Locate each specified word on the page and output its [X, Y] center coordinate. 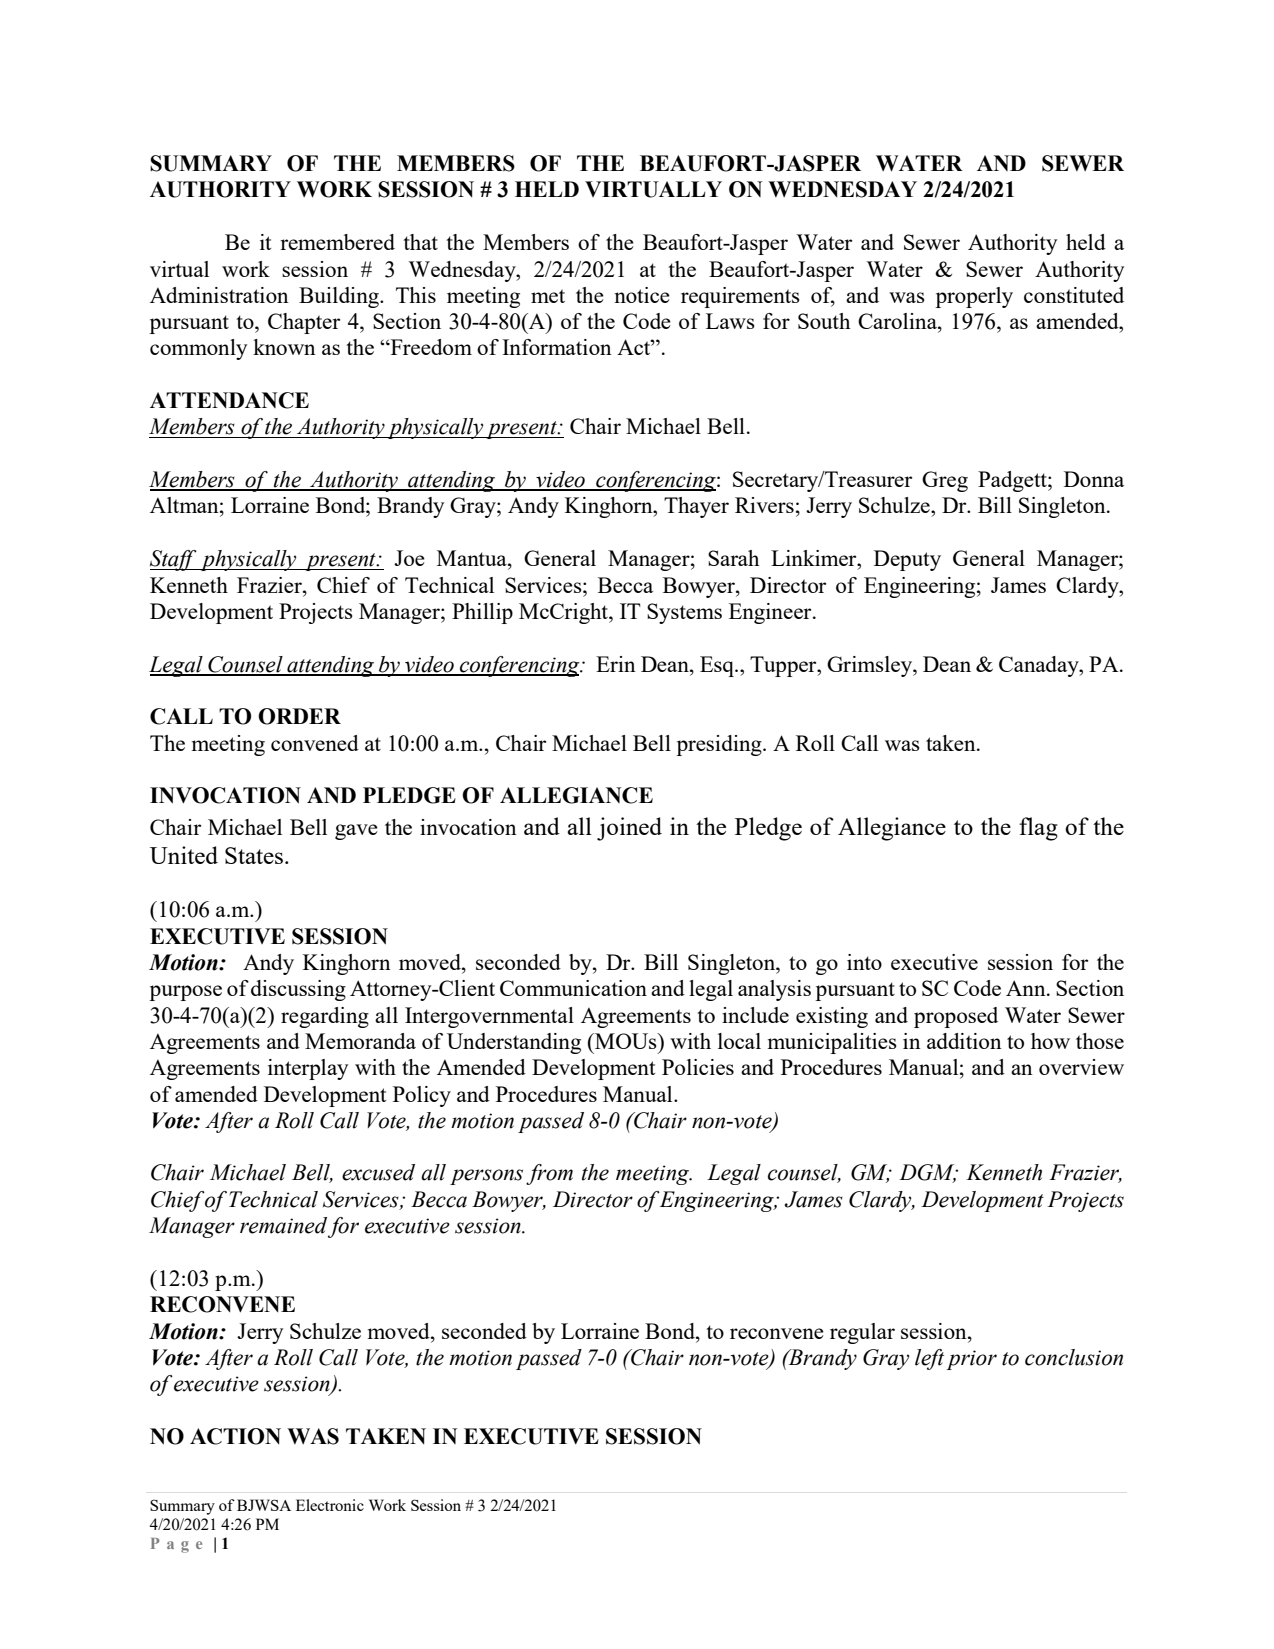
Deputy [907, 560]
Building [340, 297]
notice [642, 295]
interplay [308, 1069]
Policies [698, 1067]
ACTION [235, 1436]
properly [974, 297]
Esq [718, 666]
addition [964, 1041]
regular [862, 1333]
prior [971, 1360]
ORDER [299, 716]
